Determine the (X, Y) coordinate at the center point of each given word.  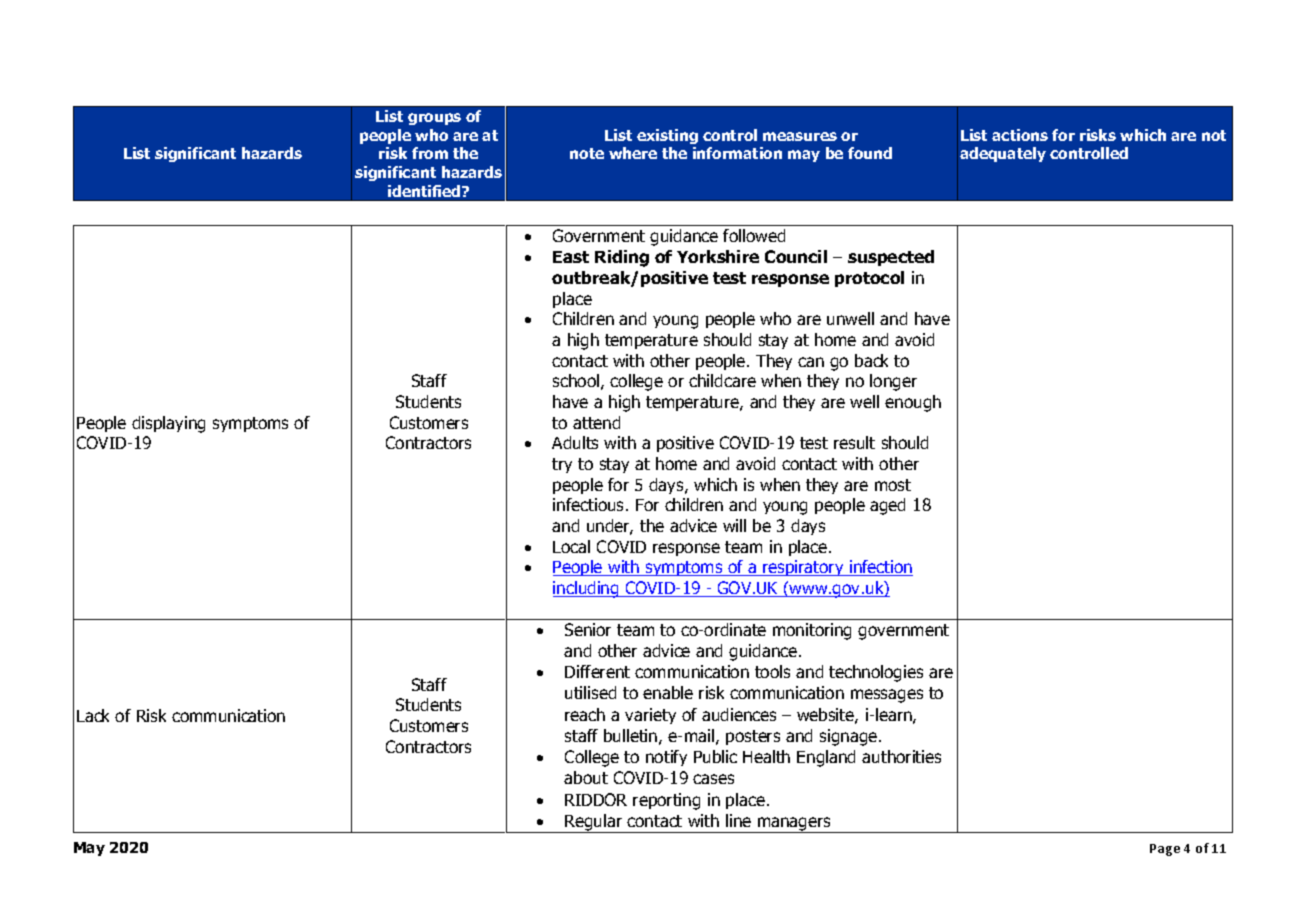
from (430, 153)
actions (1020, 135)
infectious (590, 504)
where (633, 153)
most (893, 485)
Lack (93, 715)
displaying (168, 424)
